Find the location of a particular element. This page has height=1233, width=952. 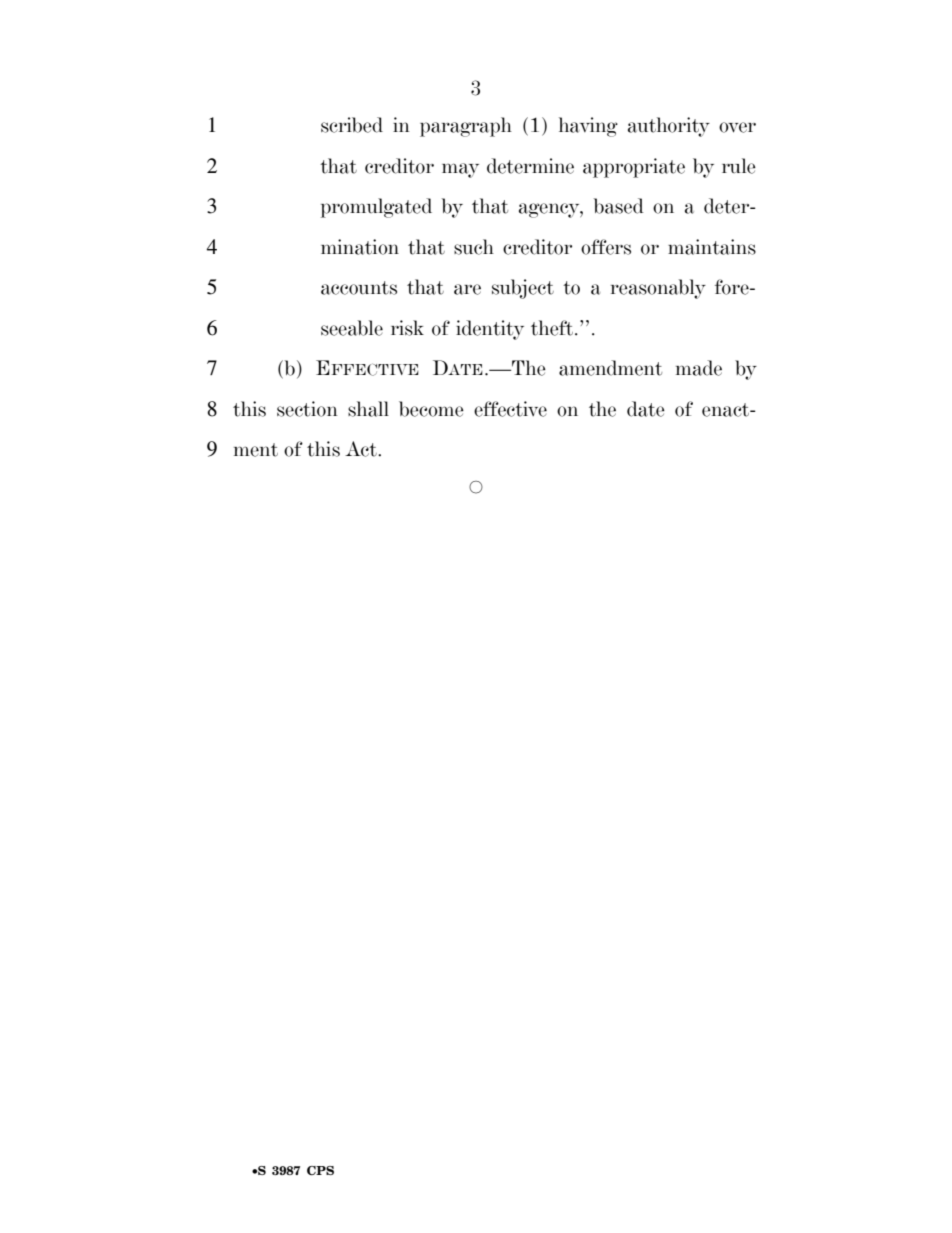

maintains is located at coordinates (712, 247).
